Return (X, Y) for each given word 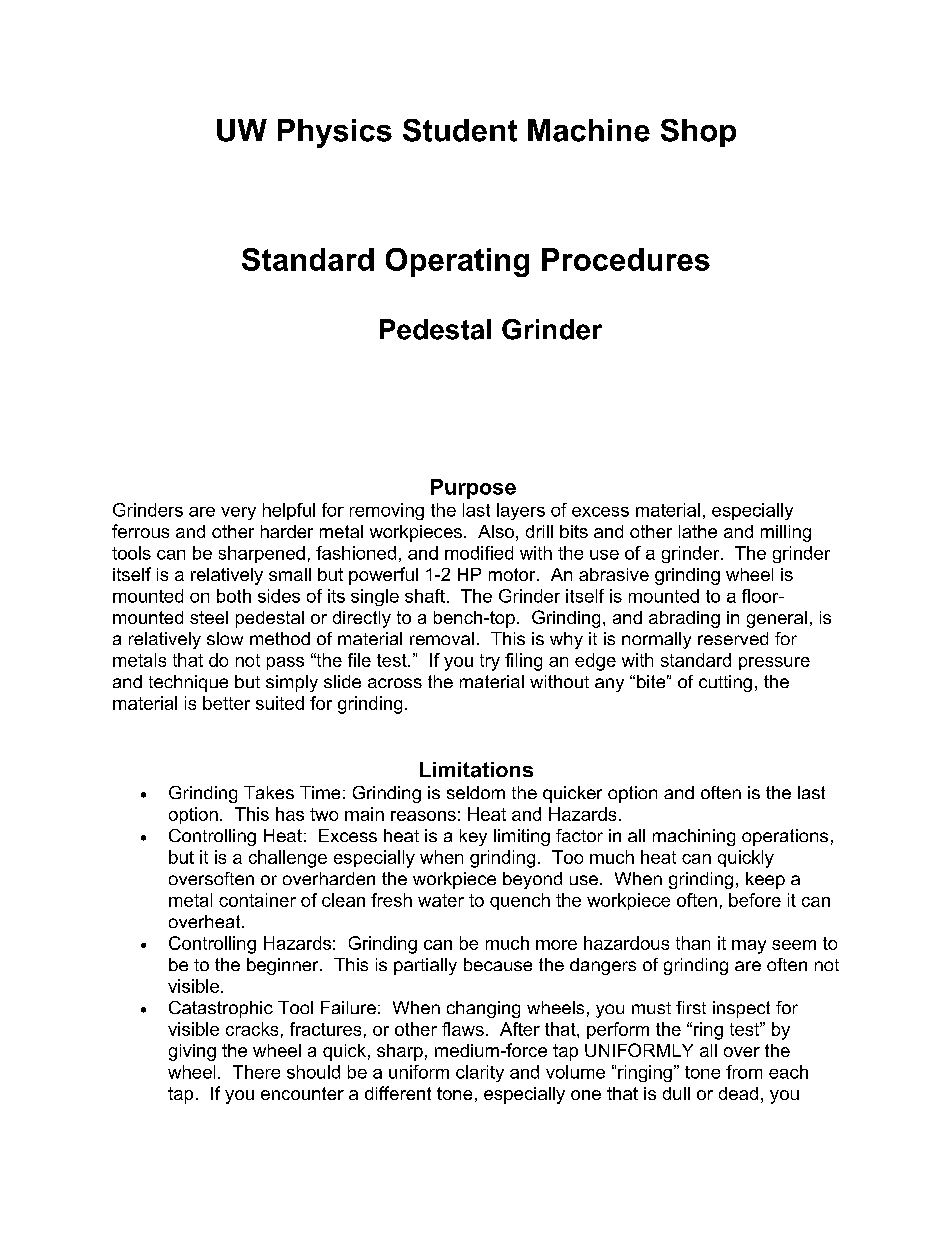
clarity (480, 1073)
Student (460, 130)
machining (694, 837)
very (238, 513)
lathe (698, 531)
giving (192, 1052)
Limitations (476, 770)
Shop (698, 133)
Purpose (473, 489)
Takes (269, 792)
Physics (335, 133)
